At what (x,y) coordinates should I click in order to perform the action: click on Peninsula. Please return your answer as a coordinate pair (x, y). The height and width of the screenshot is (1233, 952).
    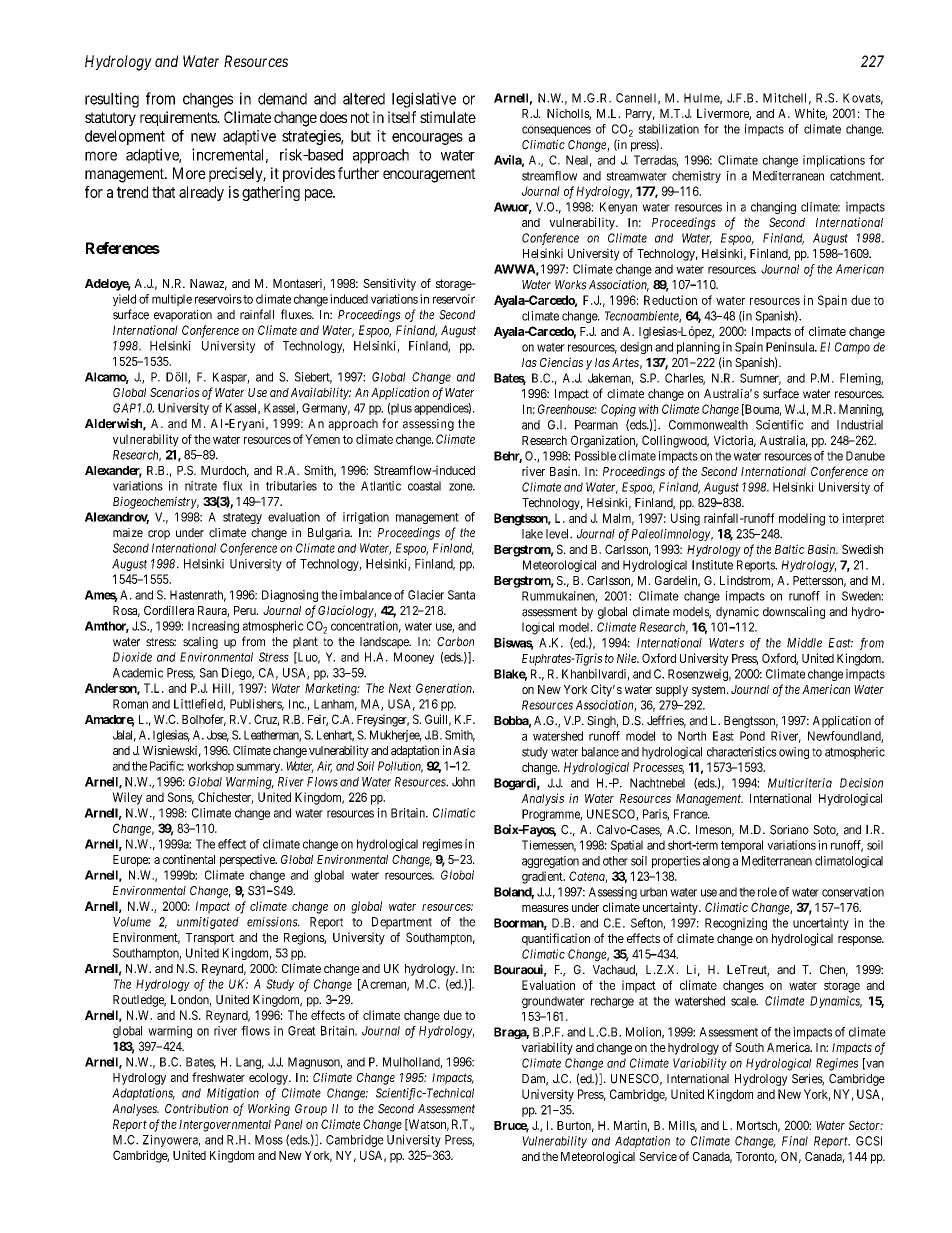
    Looking at the image, I should click on (791, 347).
